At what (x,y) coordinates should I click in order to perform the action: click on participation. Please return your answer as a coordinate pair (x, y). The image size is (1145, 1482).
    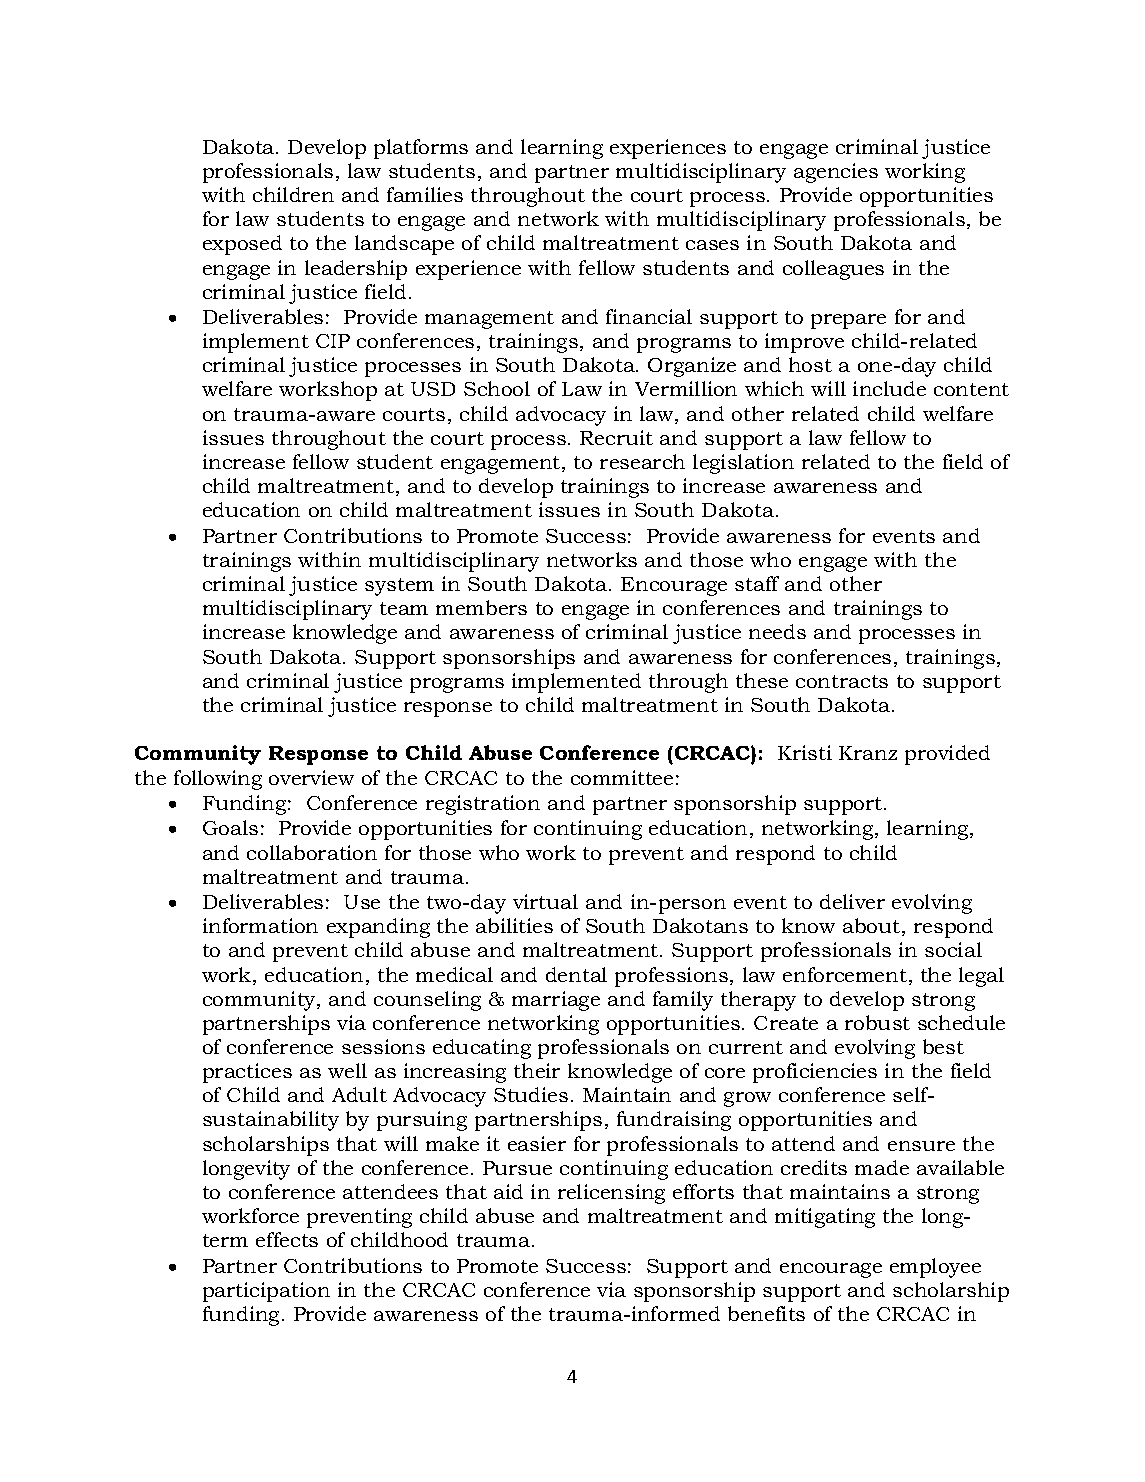
    Looking at the image, I should click on (266, 1292).
